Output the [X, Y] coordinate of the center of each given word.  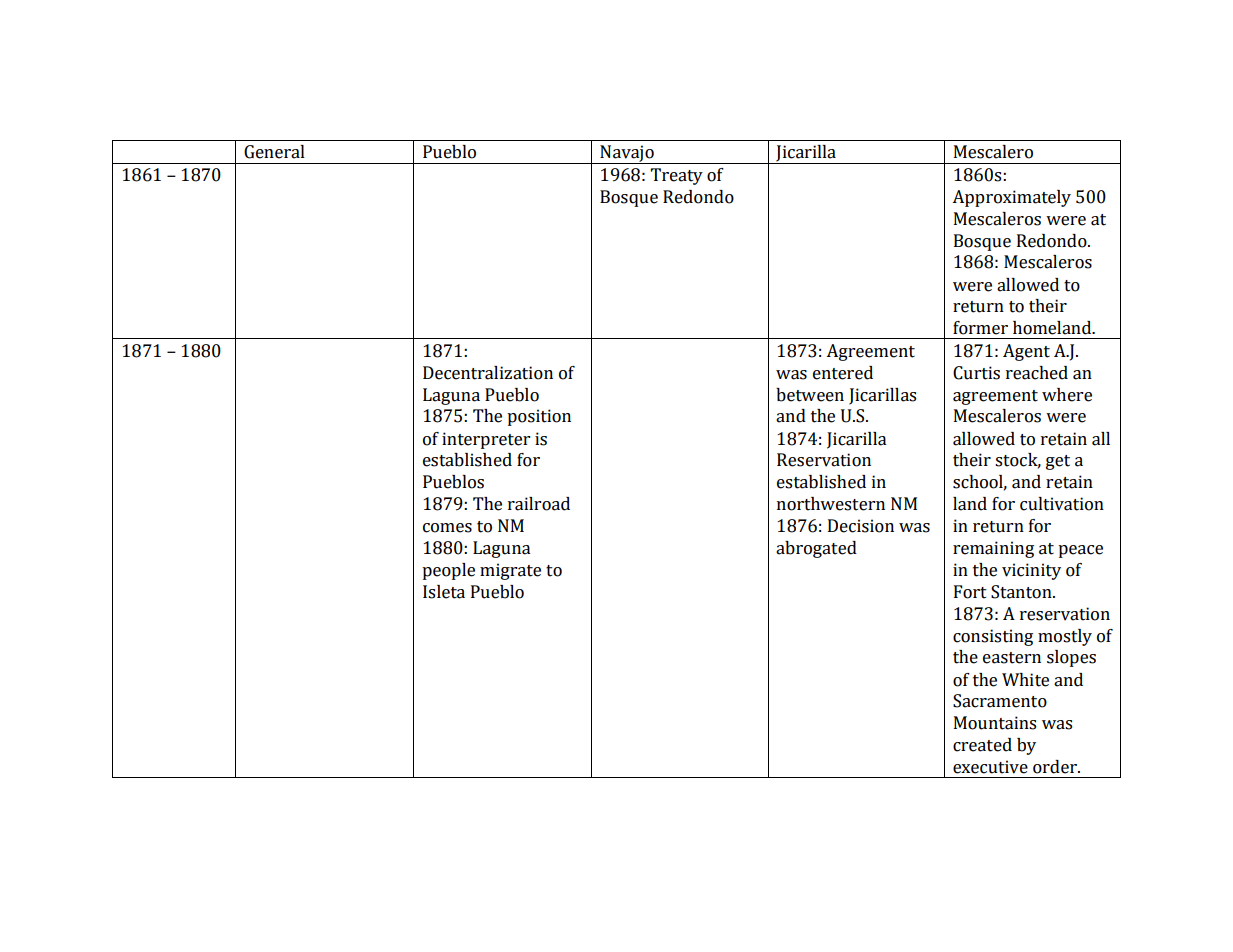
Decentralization [488, 373]
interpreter [486, 440]
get [1058, 462]
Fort [970, 592]
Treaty [677, 176]
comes [447, 528]
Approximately [1011, 198]
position [539, 417]
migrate [510, 571]
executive [990, 767]
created [982, 745]
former [980, 328]
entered [843, 373]
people [448, 571]
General [274, 152]
